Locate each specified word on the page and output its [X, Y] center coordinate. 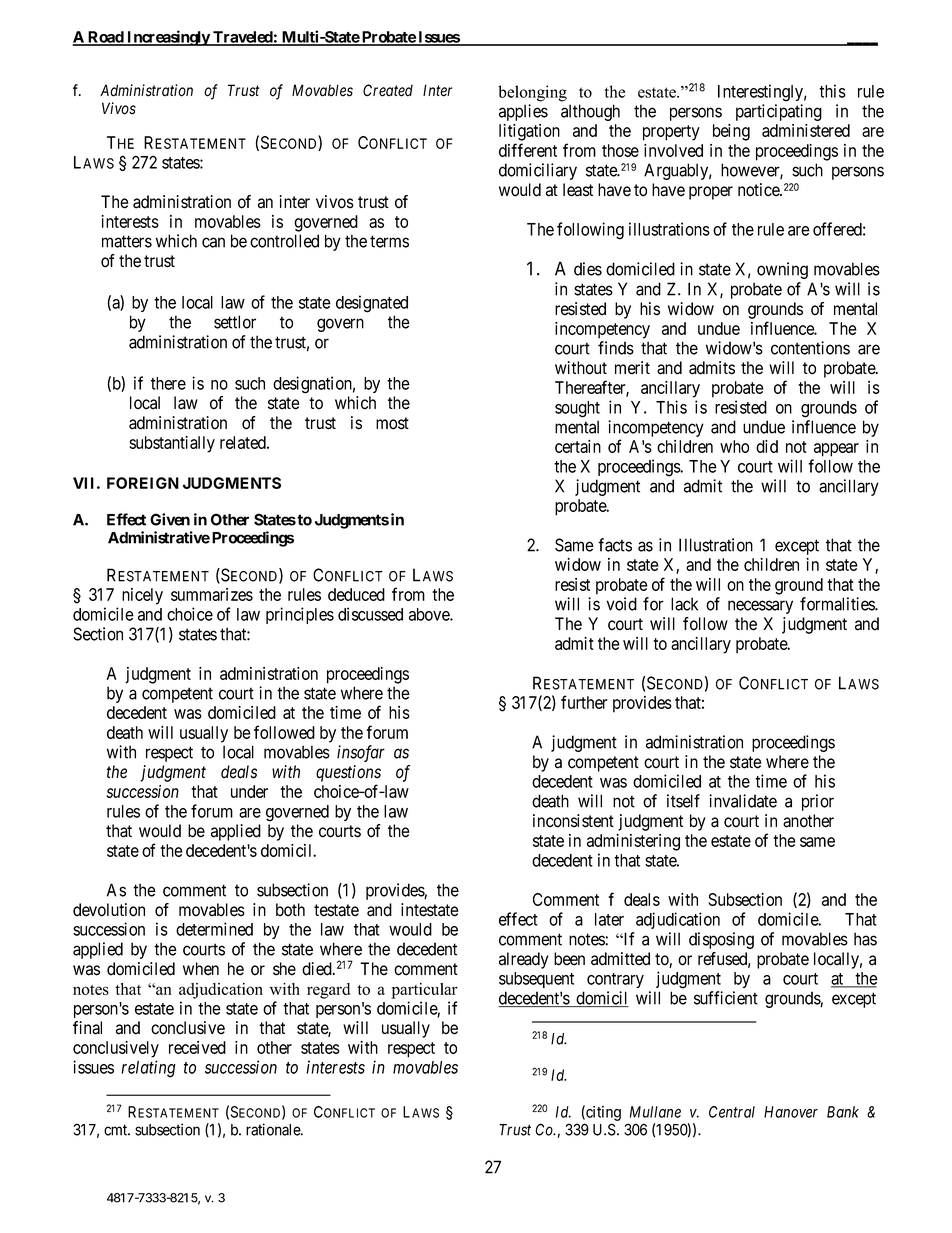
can [213, 242]
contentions [810, 348]
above [430, 614]
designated [372, 304]
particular [424, 991]
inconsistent [573, 821]
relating [148, 1069]
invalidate [743, 801]
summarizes [212, 594]
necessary [760, 607]
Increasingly [168, 38]
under [249, 791]
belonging [532, 93]
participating [779, 112]
